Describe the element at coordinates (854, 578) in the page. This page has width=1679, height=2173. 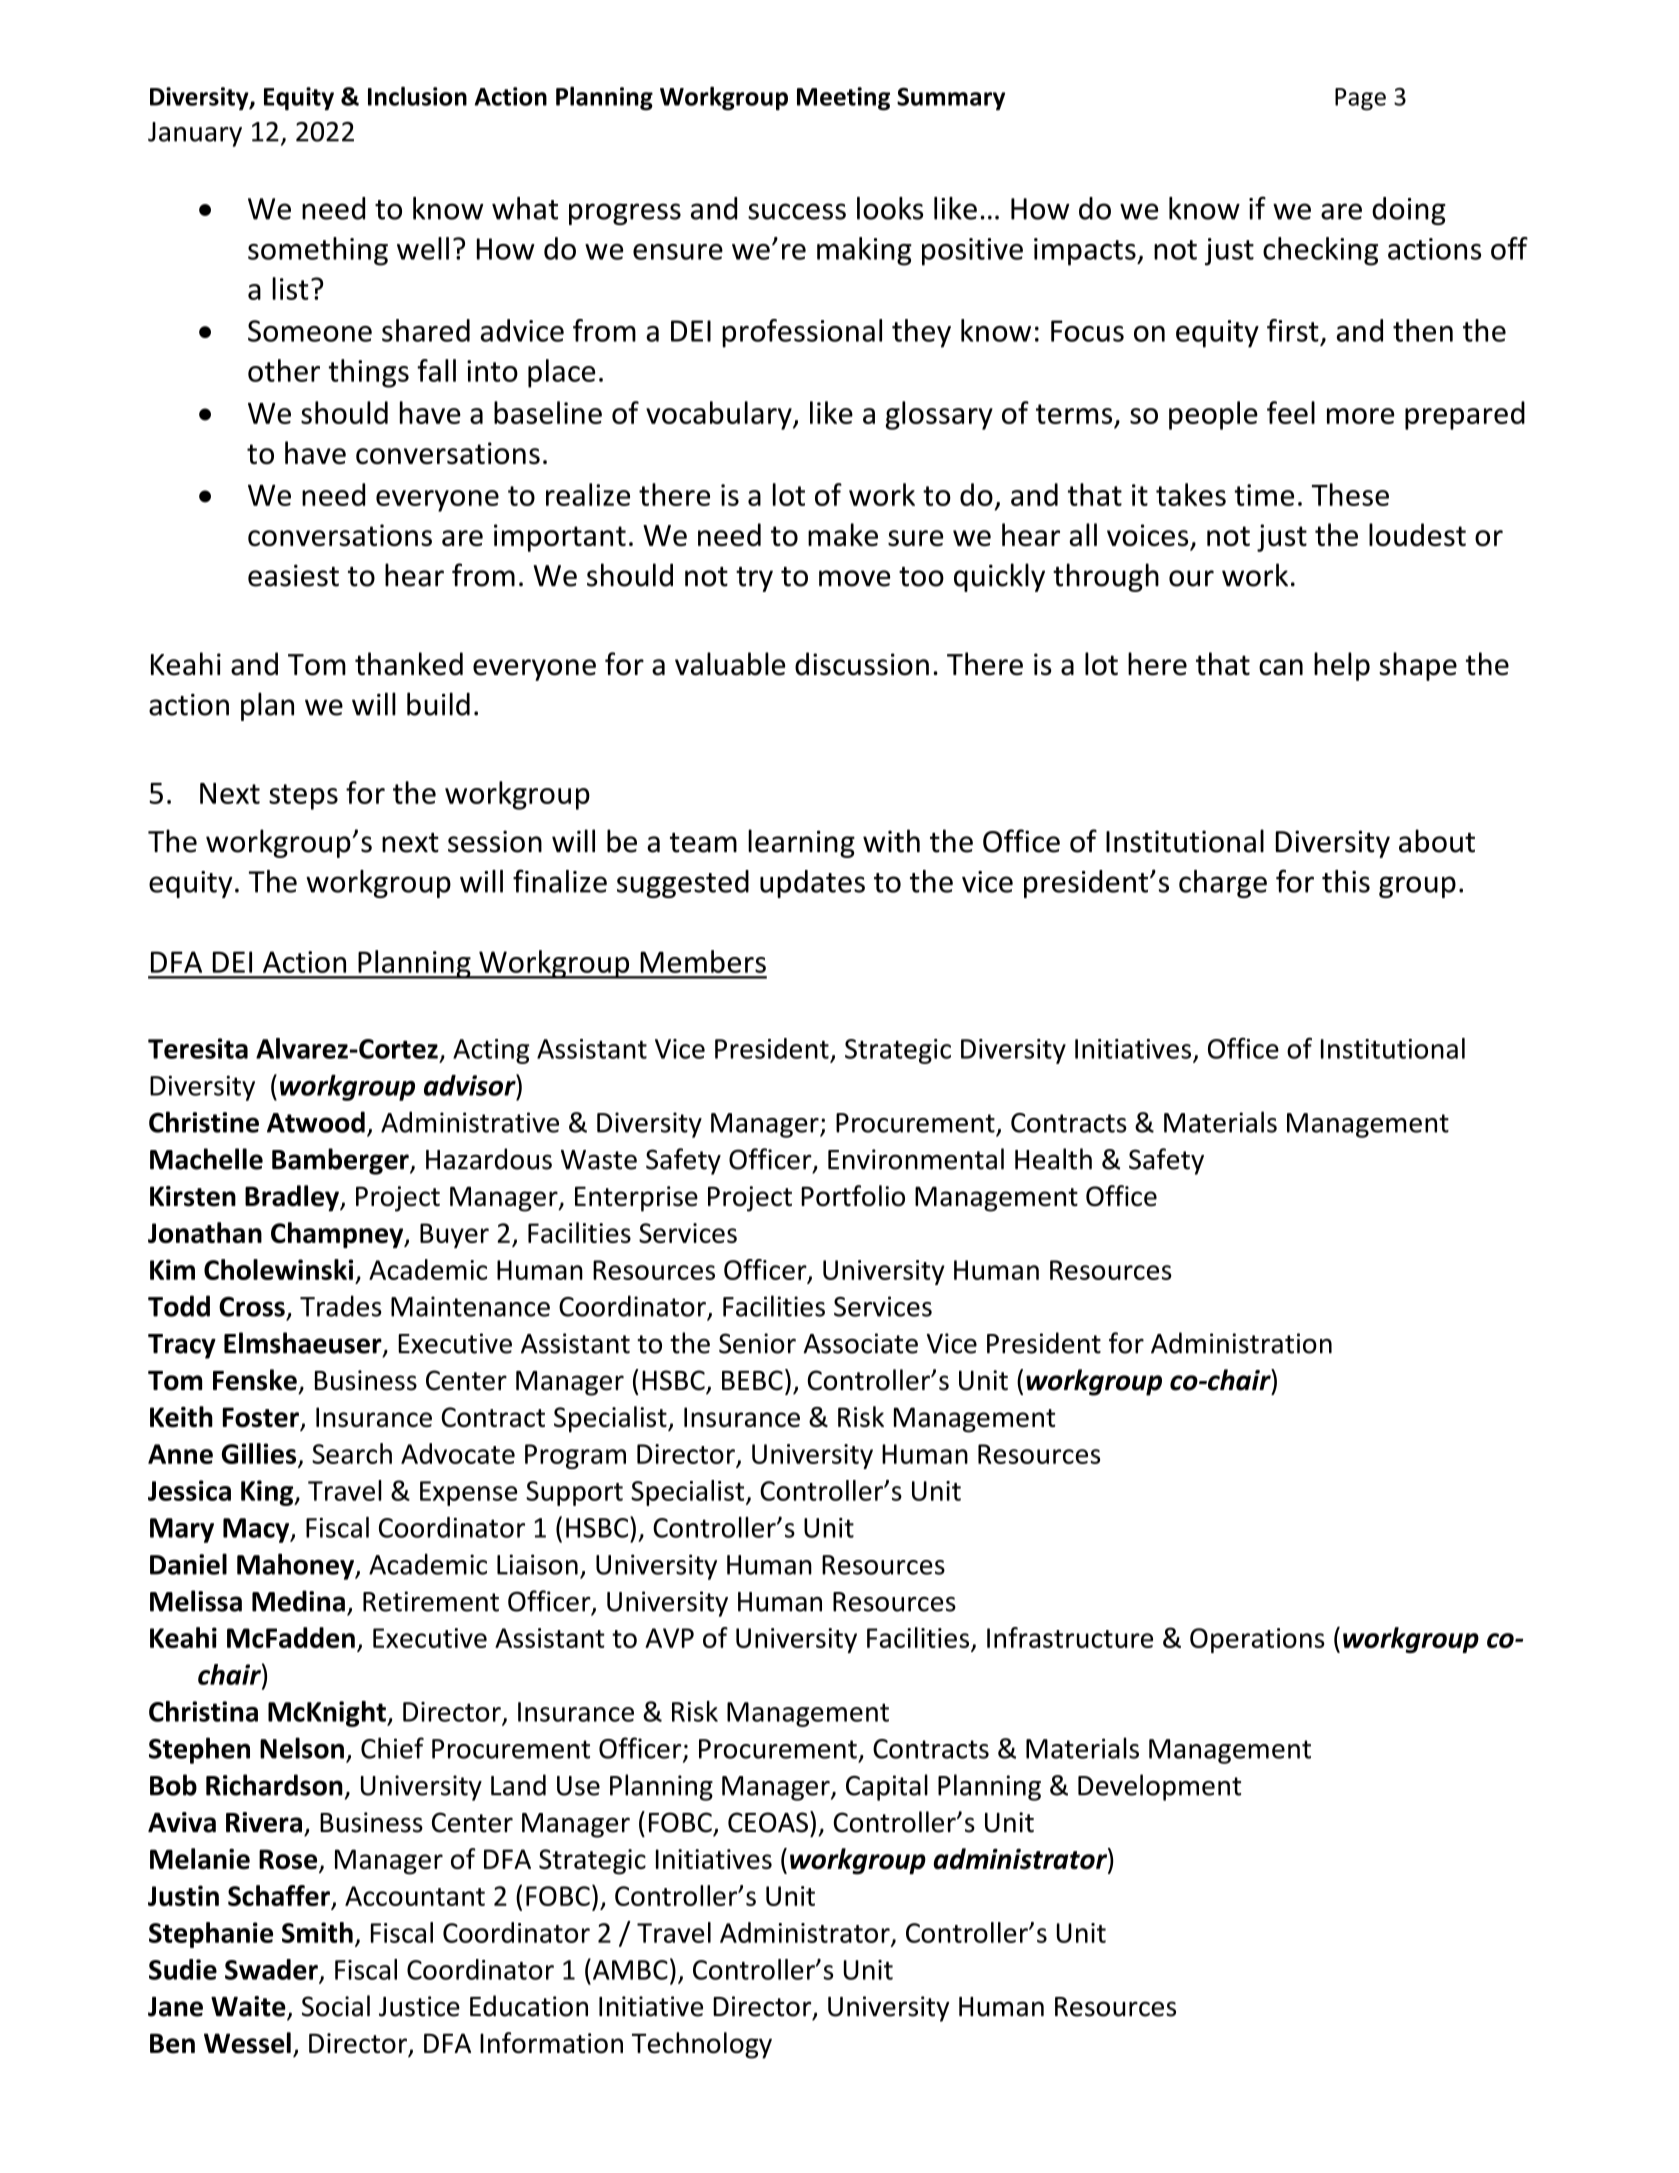
I see `move` at that location.
